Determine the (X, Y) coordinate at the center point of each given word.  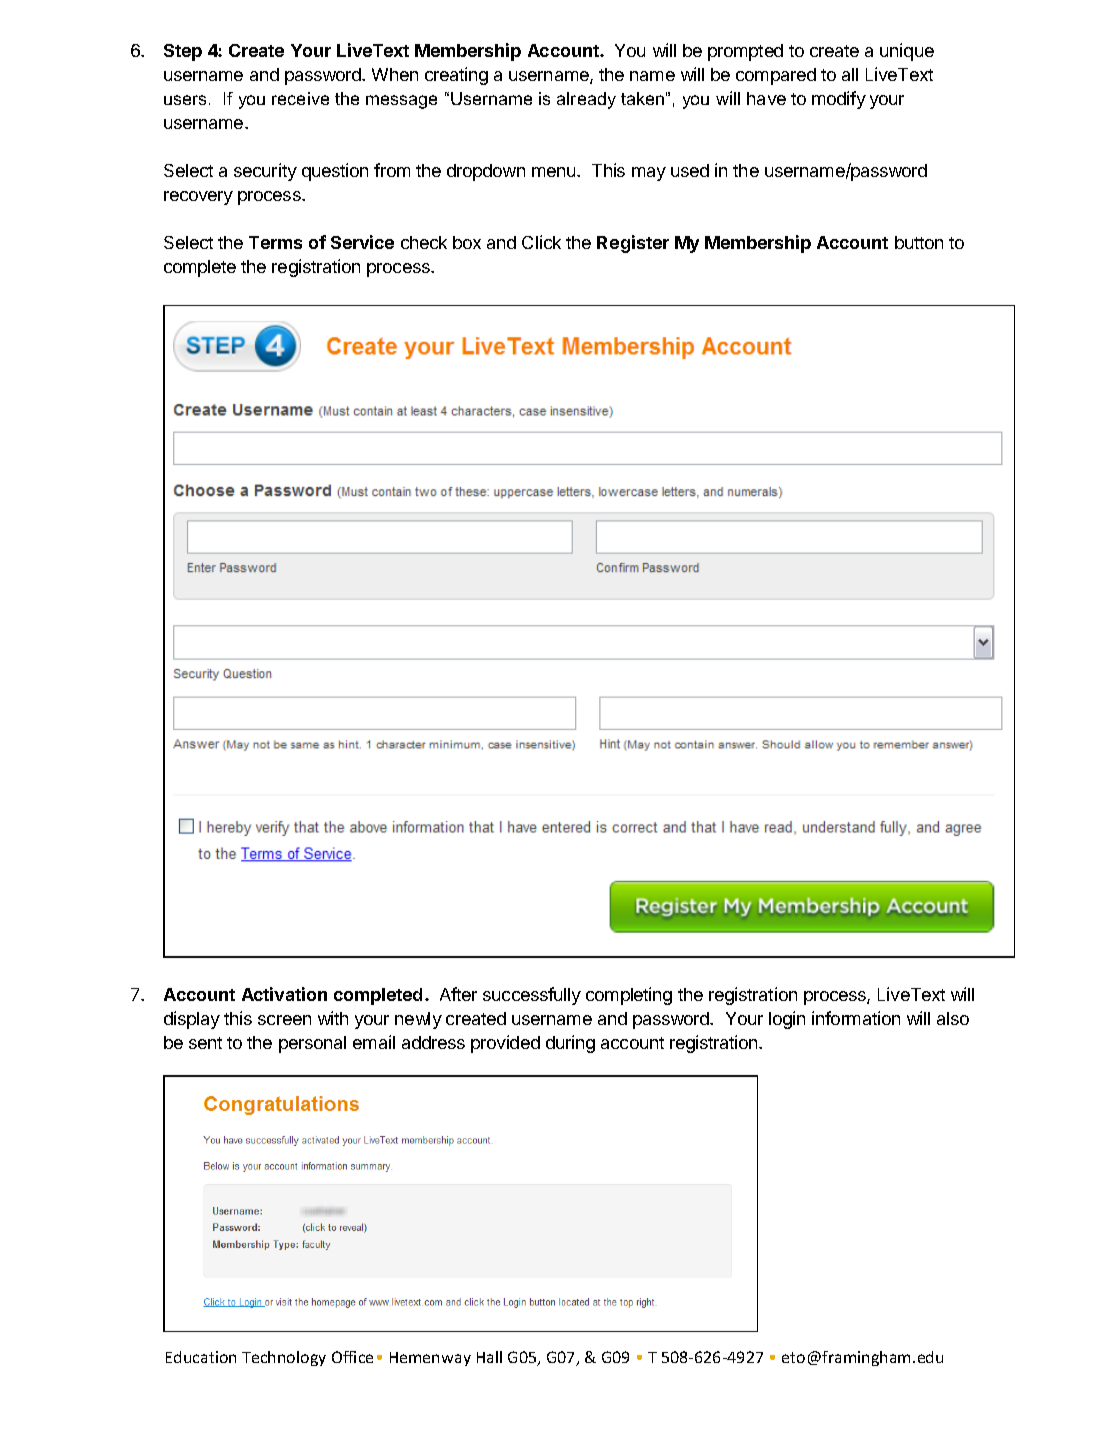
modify (839, 100)
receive (300, 98)
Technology (284, 1358)
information (856, 1018)
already (586, 100)
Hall (489, 1357)
